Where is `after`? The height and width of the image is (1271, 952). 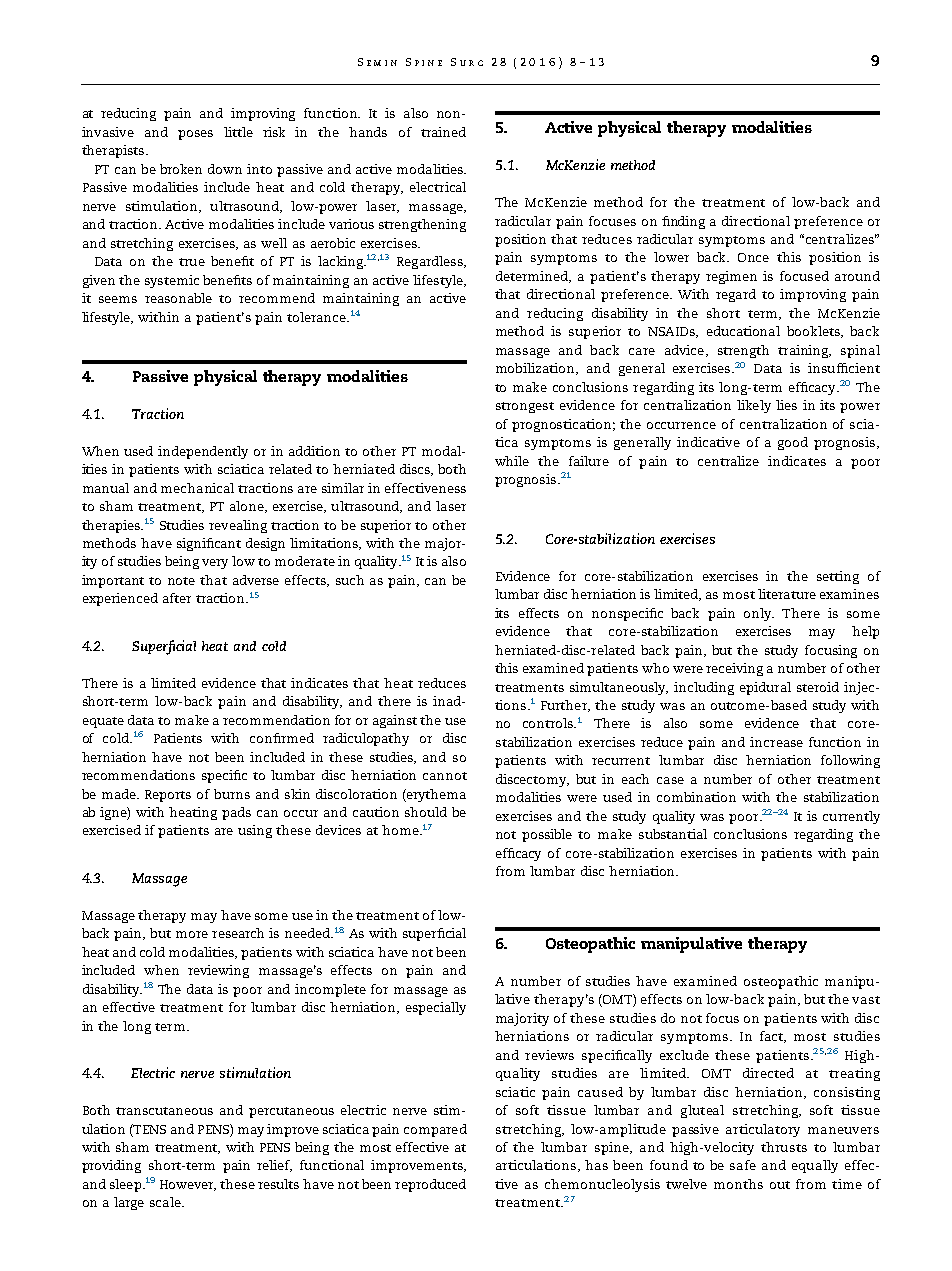 after is located at coordinates (177, 598).
